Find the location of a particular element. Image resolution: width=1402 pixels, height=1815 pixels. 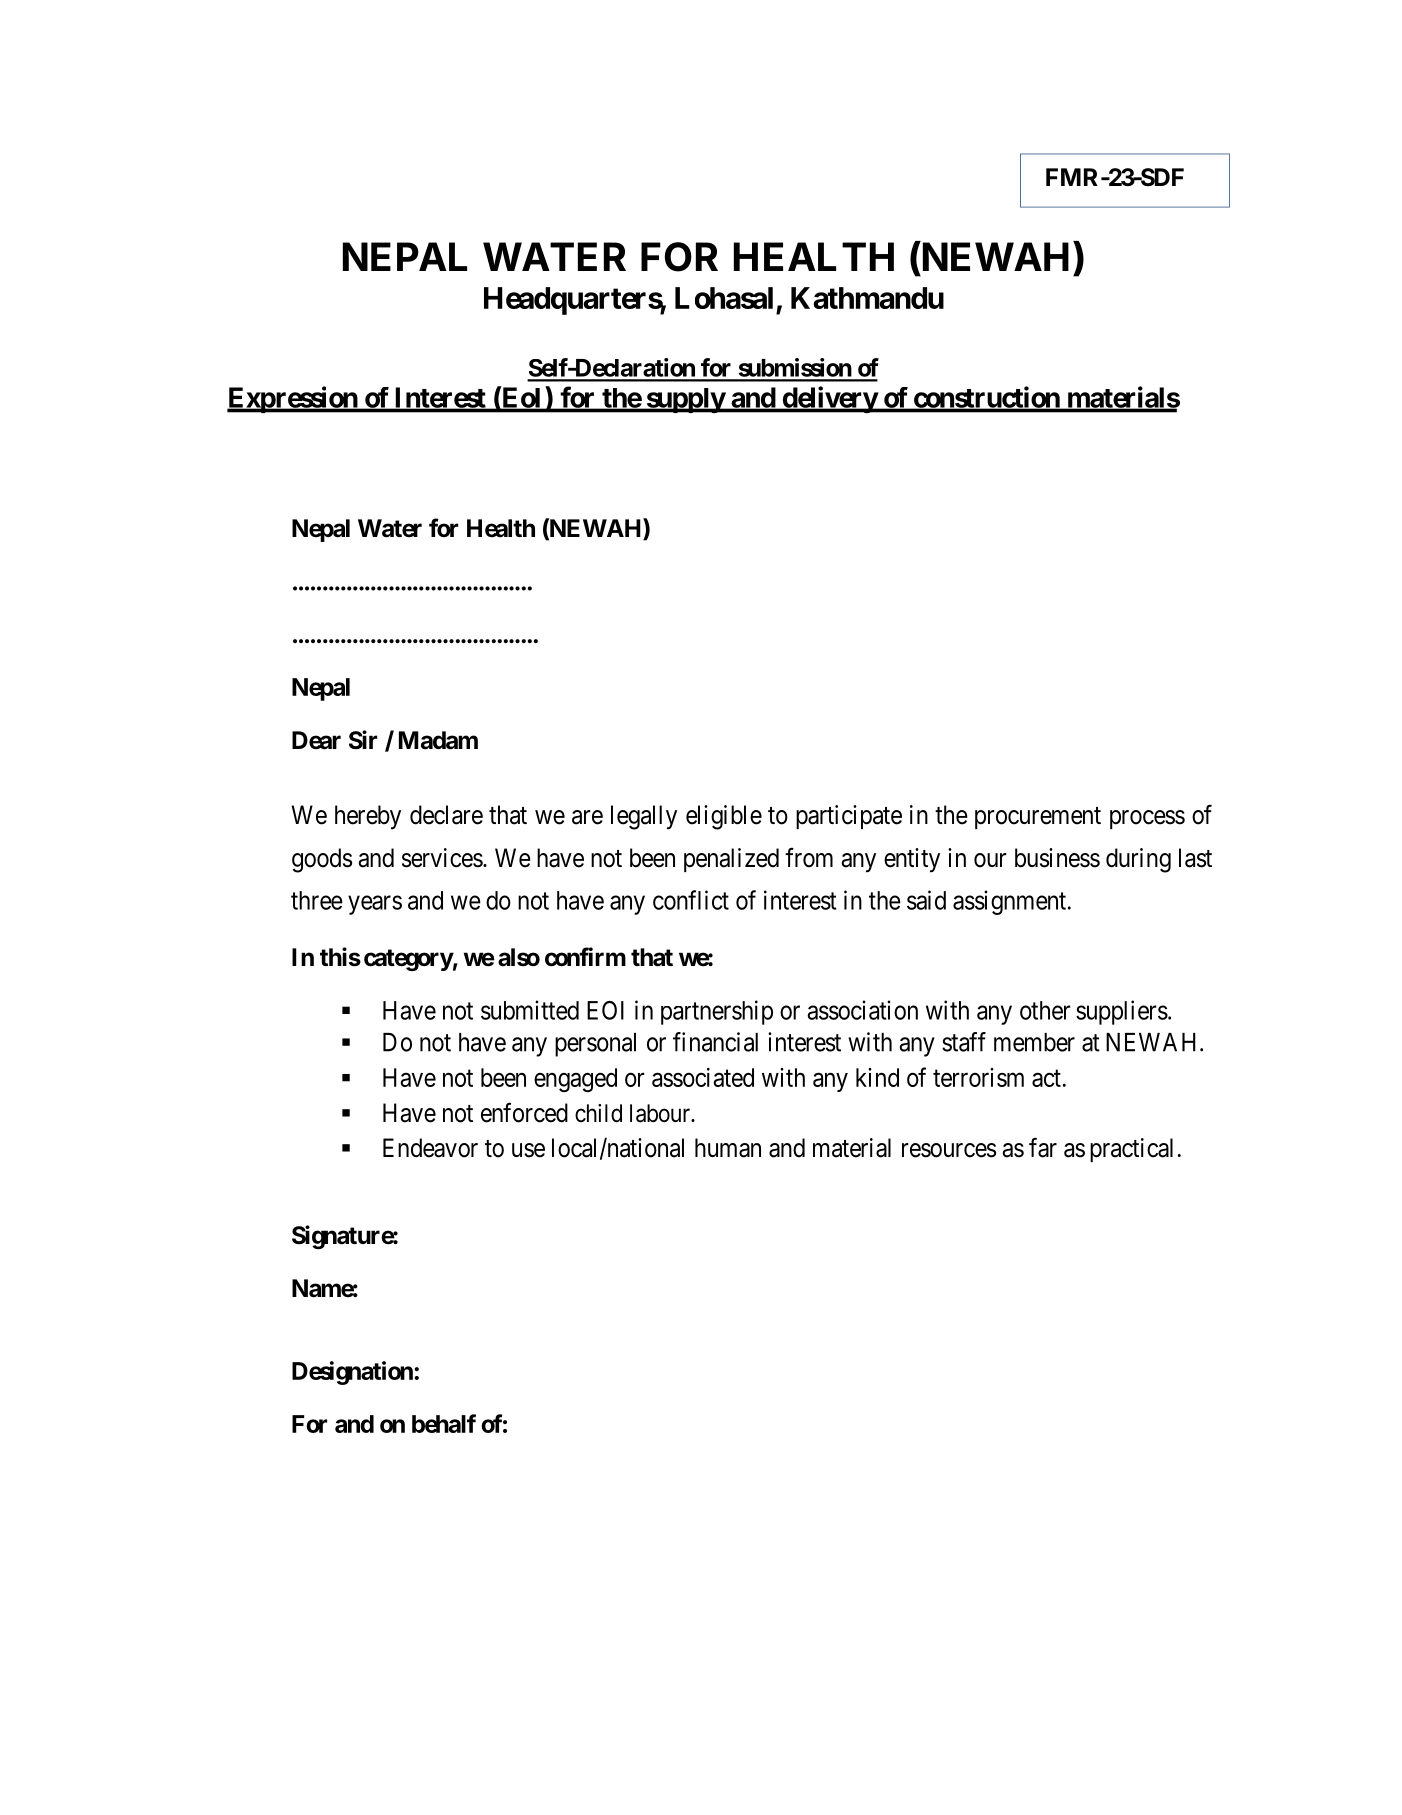

submitted is located at coordinates (530, 1010).
